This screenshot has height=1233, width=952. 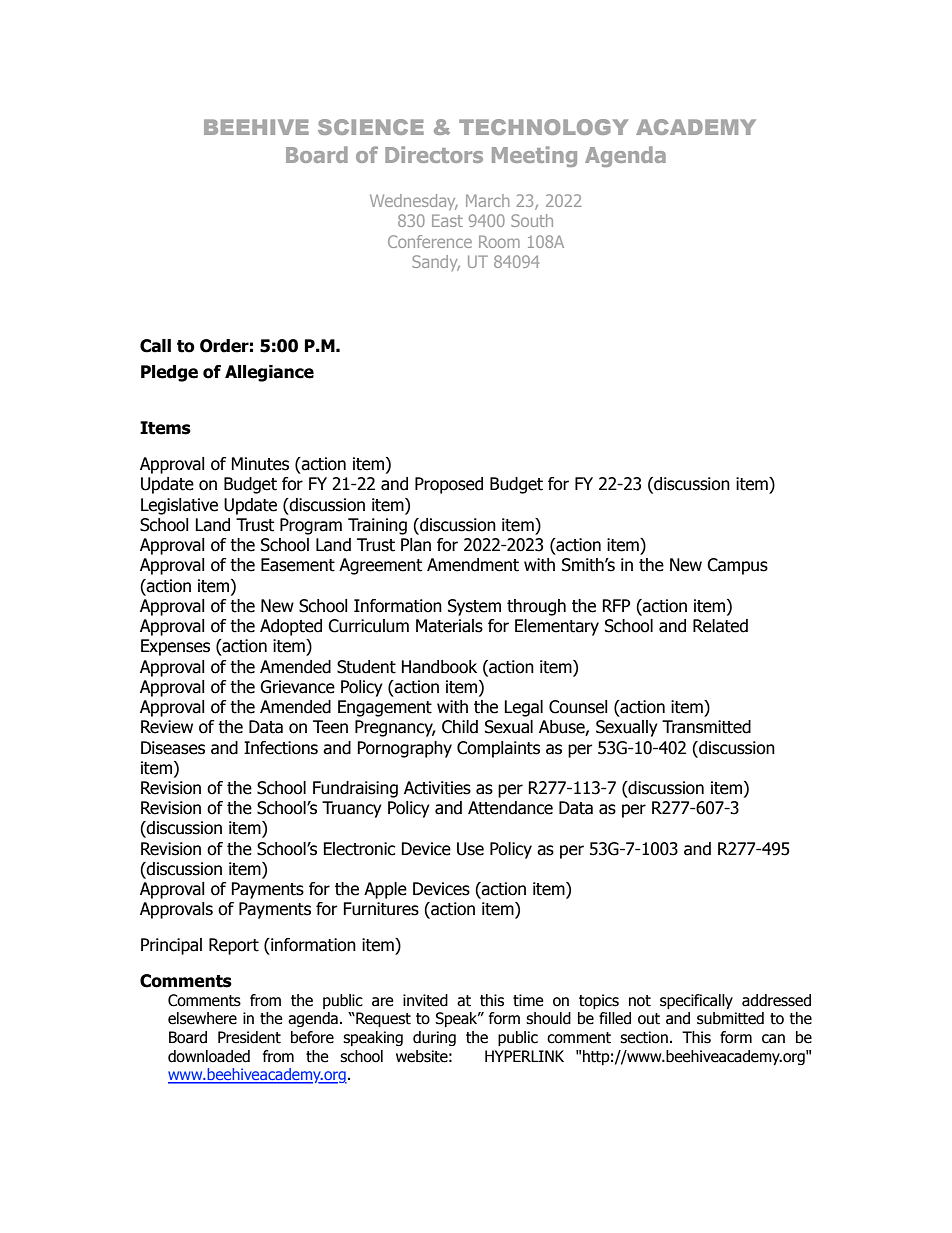 What do you see at coordinates (449, 485) in the screenshot?
I see `Proposed` at bounding box center [449, 485].
